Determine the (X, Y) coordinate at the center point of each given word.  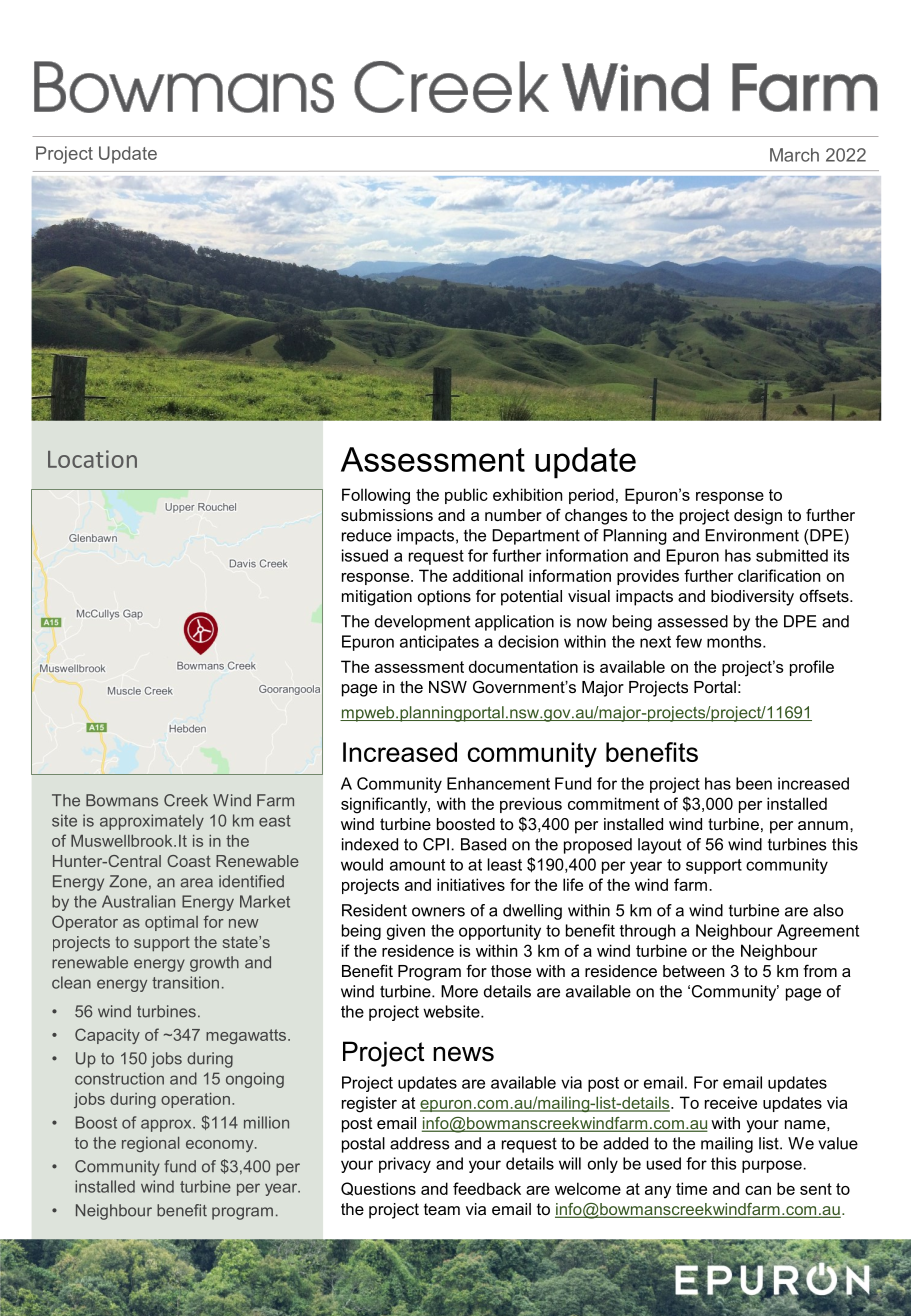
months (735, 641)
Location (92, 459)
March (794, 155)
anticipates (439, 643)
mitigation (377, 598)
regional (150, 1144)
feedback (487, 1188)
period (591, 496)
